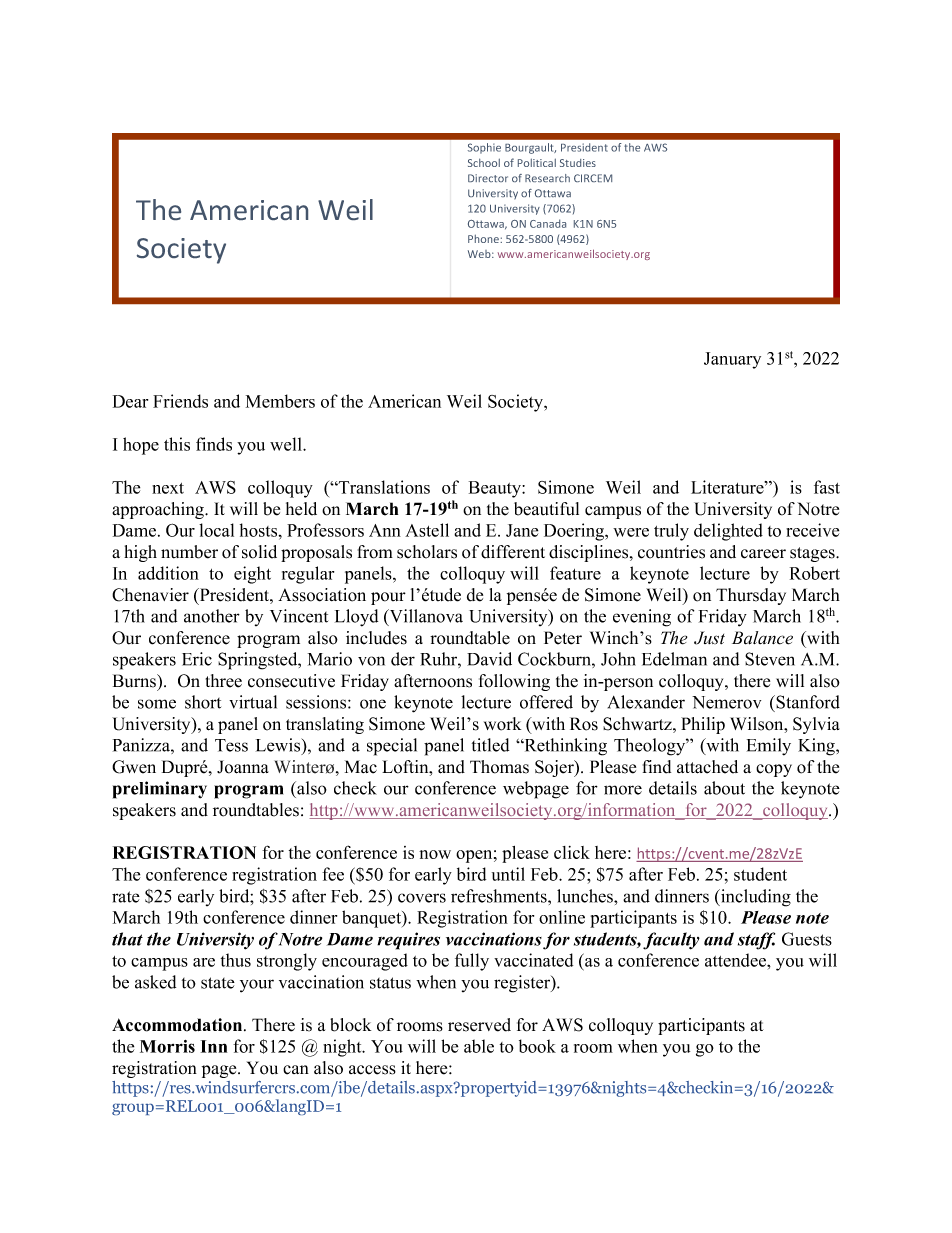 This image has width=952, height=1233. Describe the element at coordinates (479, 1025) in the image. I see `reserved` at that location.
